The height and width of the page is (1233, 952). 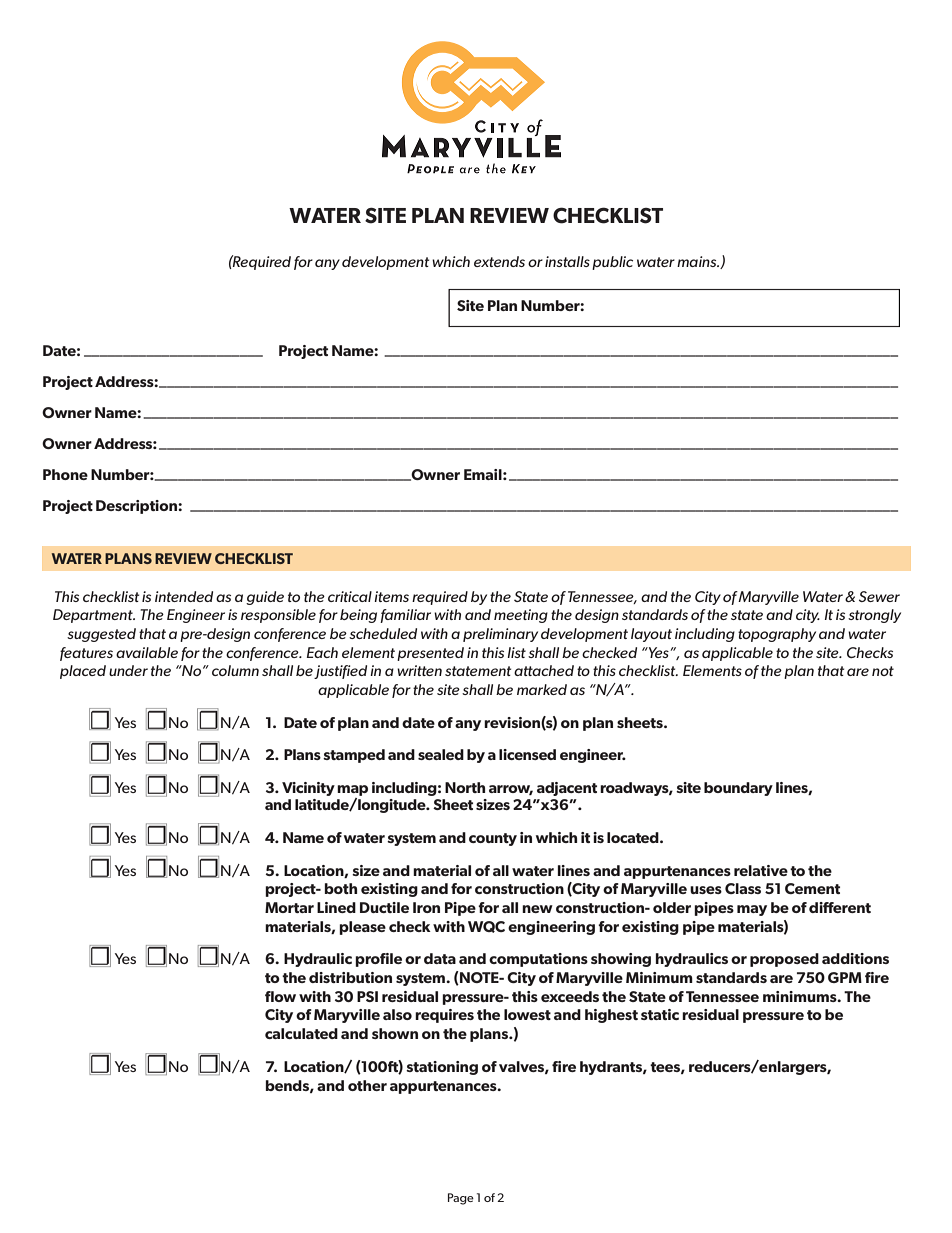 What do you see at coordinates (441, 754) in the page?
I see `sealed` at bounding box center [441, 754].
